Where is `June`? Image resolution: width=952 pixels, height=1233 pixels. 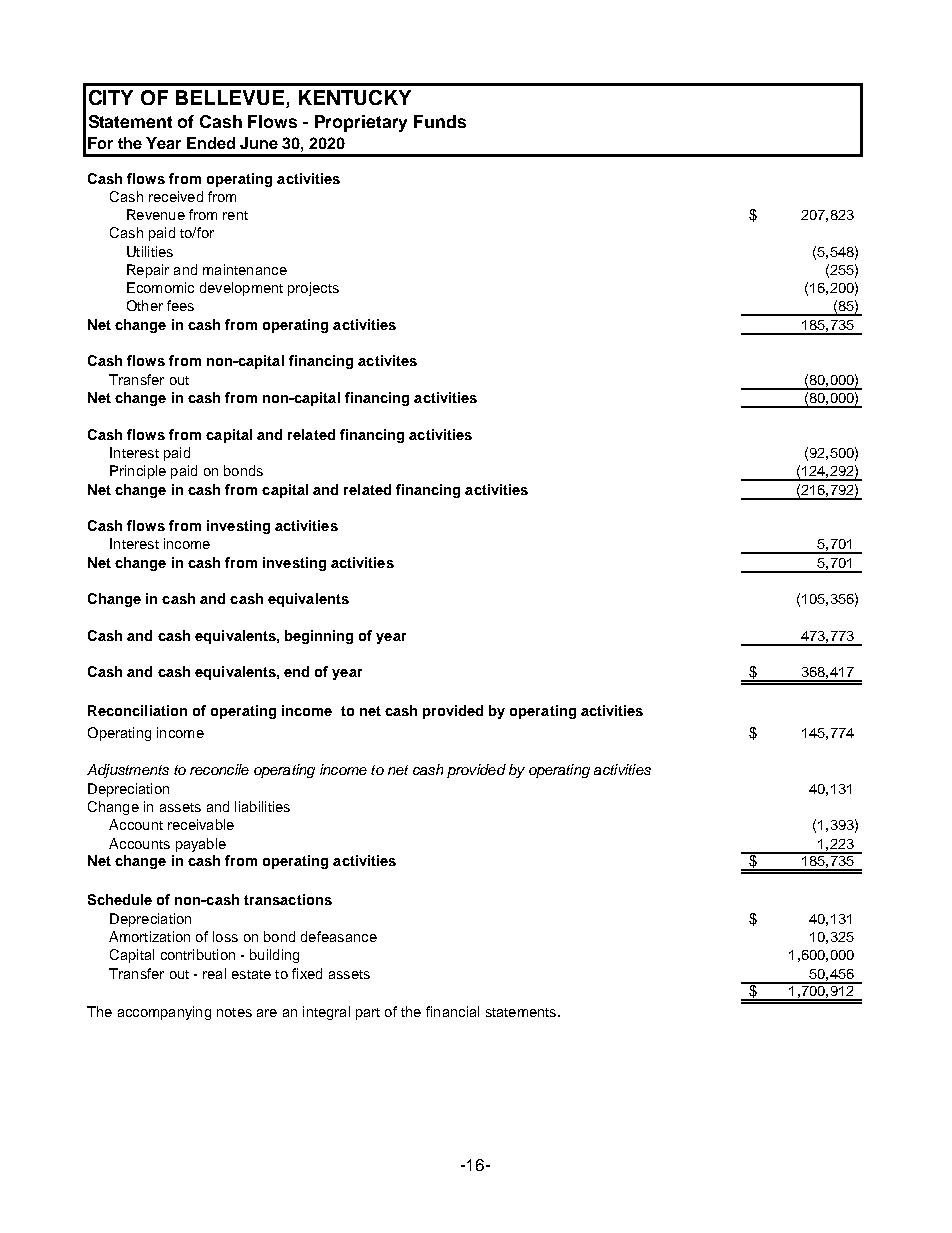 June is located at coordinates (259, 143).
